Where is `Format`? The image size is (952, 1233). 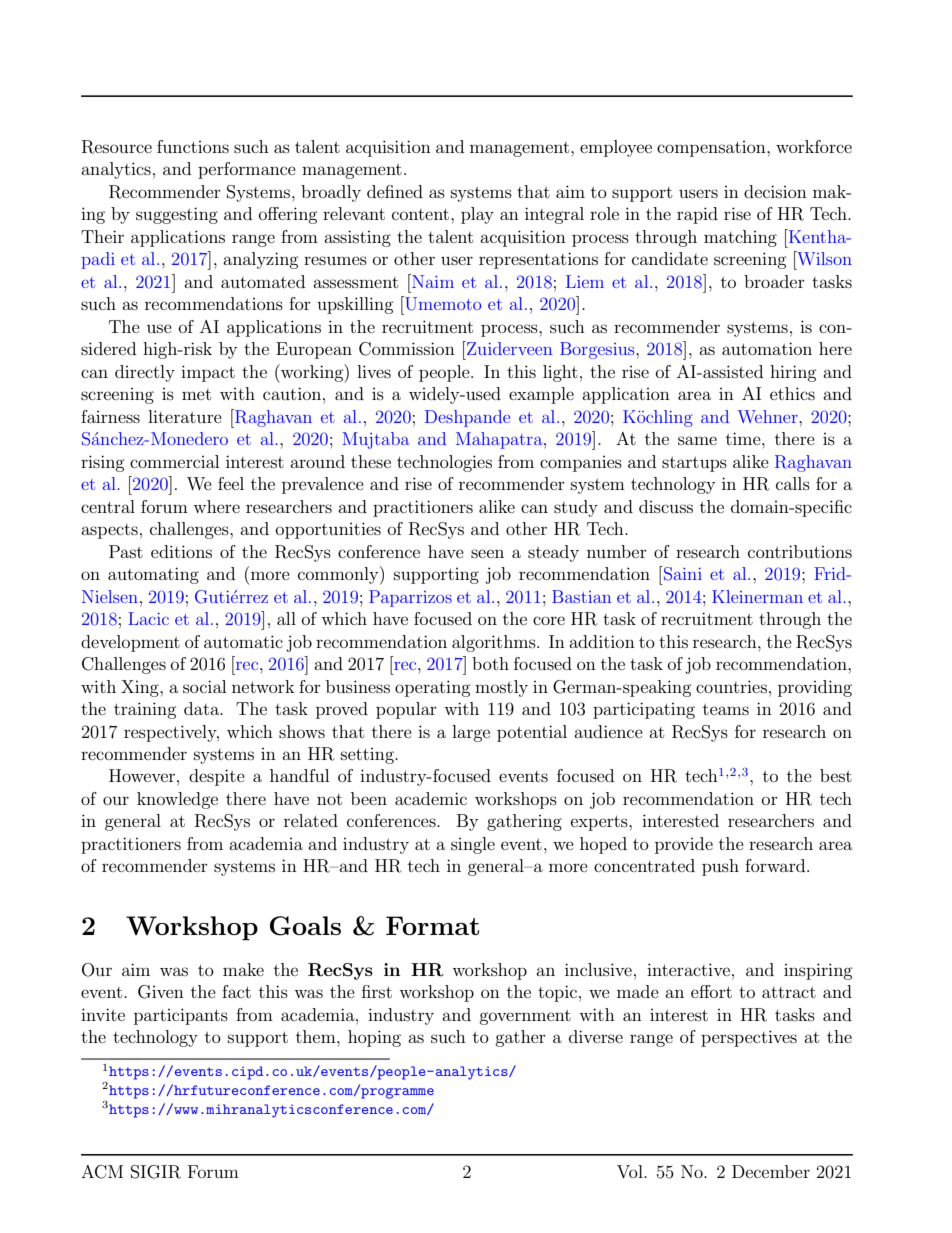 Format is located at coordinates (432, 925).
